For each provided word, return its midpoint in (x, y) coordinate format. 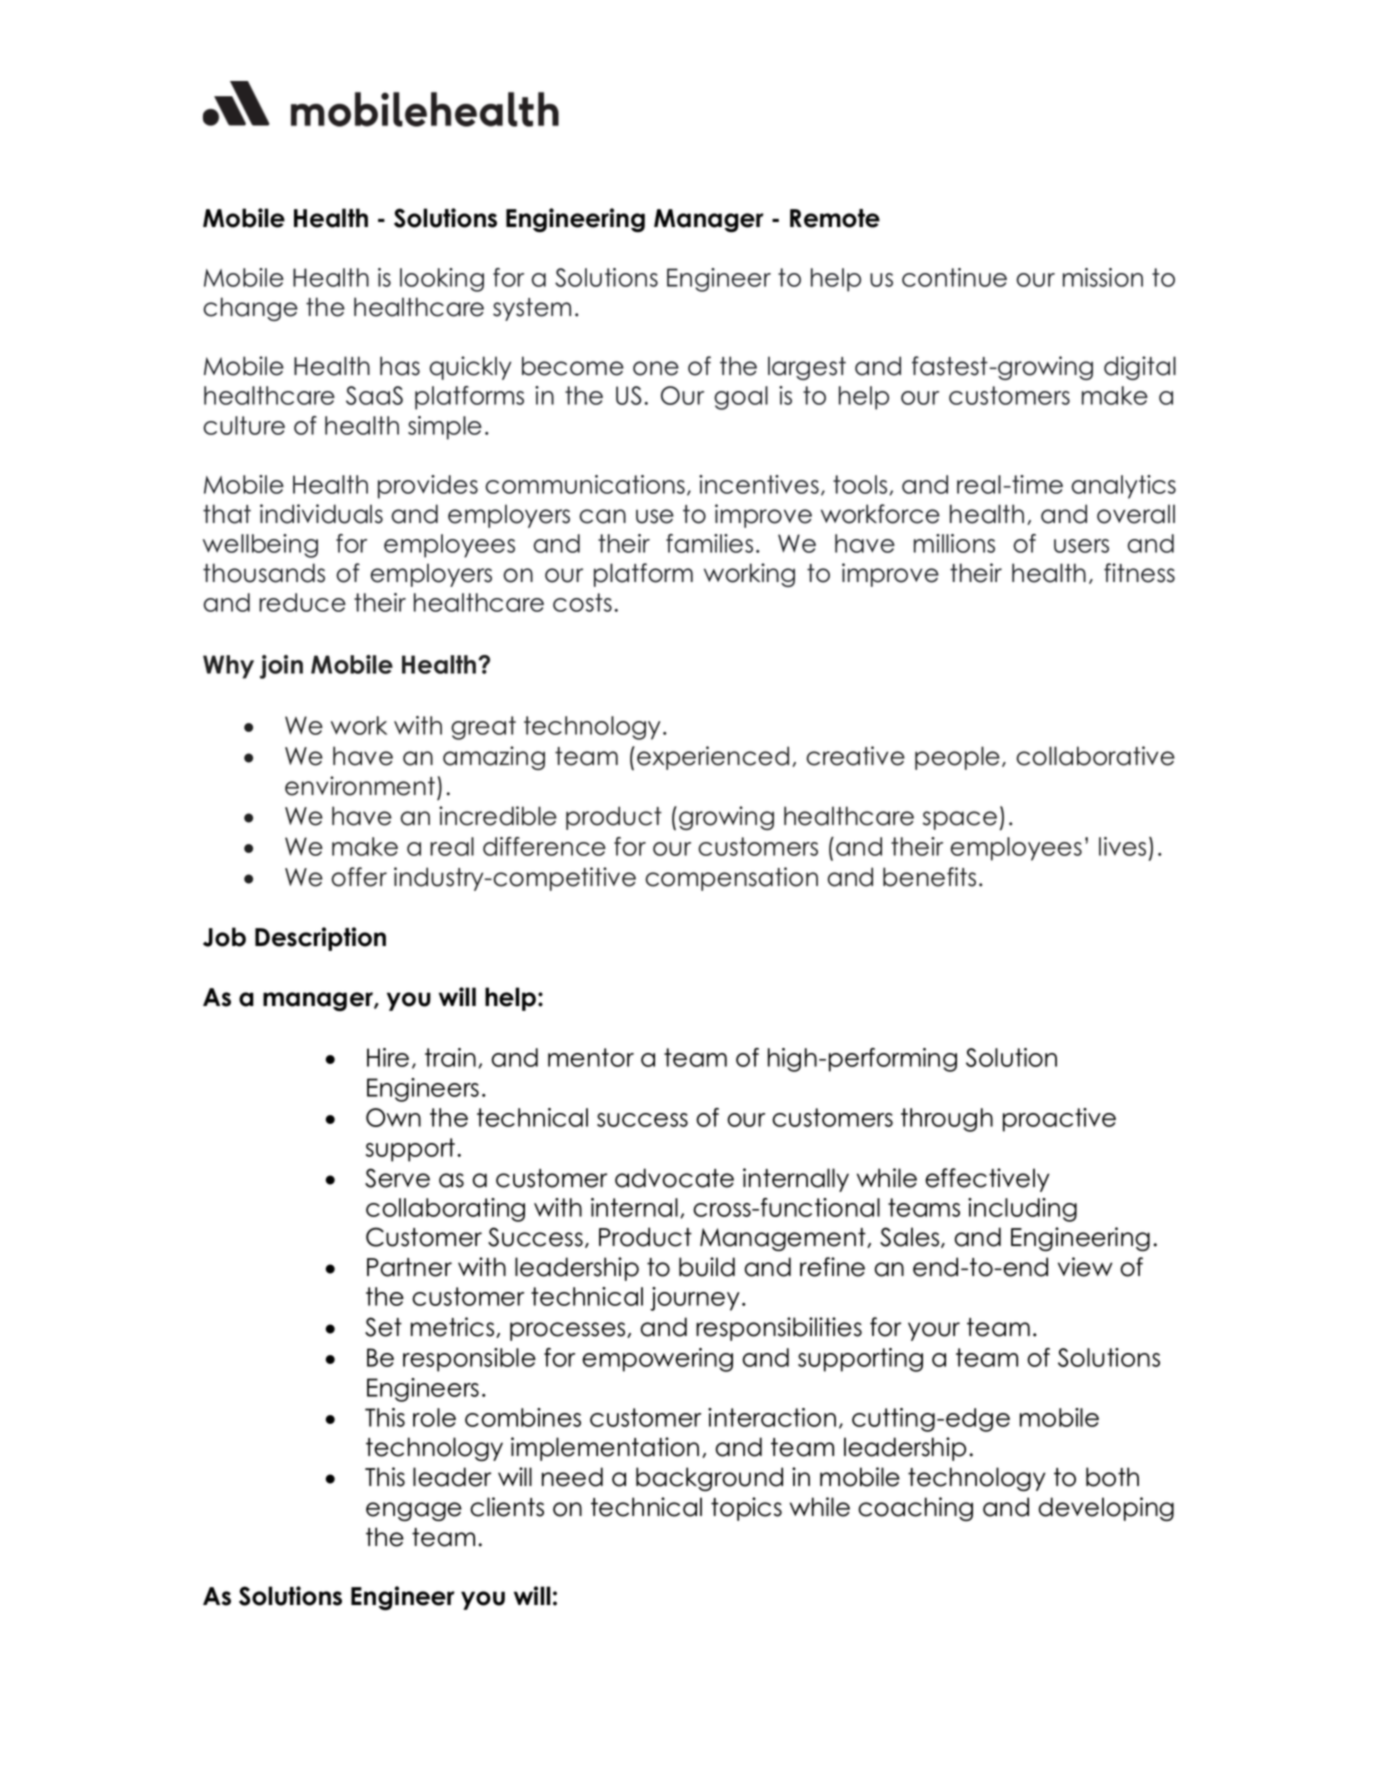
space (960, 820)
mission (1103, 277)
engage (414, 1511)
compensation (731, 879)
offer (359, 877)
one (656, 368)
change (250, 309)
